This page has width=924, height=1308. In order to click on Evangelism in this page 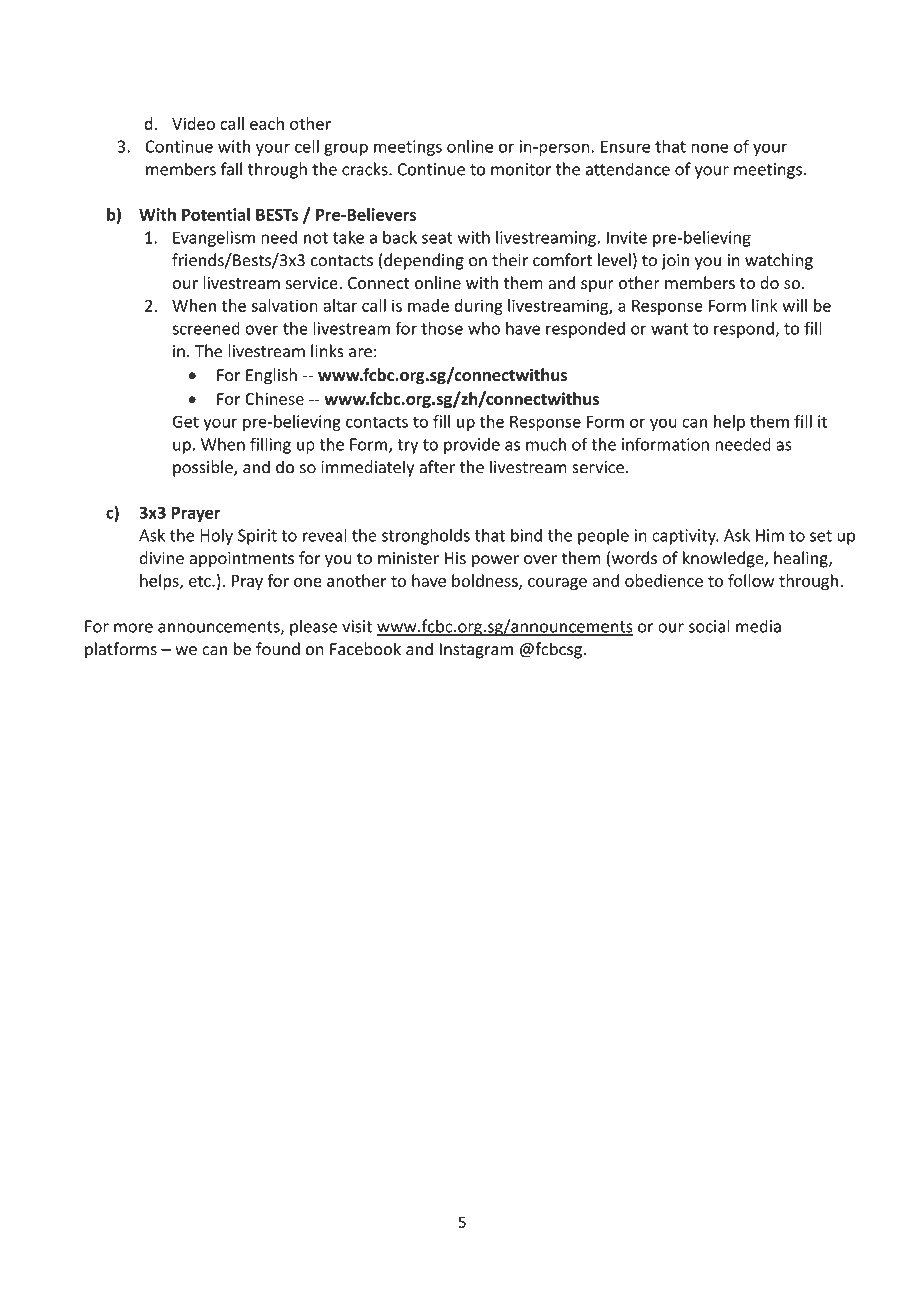, I will do `click(214, 238)`.
